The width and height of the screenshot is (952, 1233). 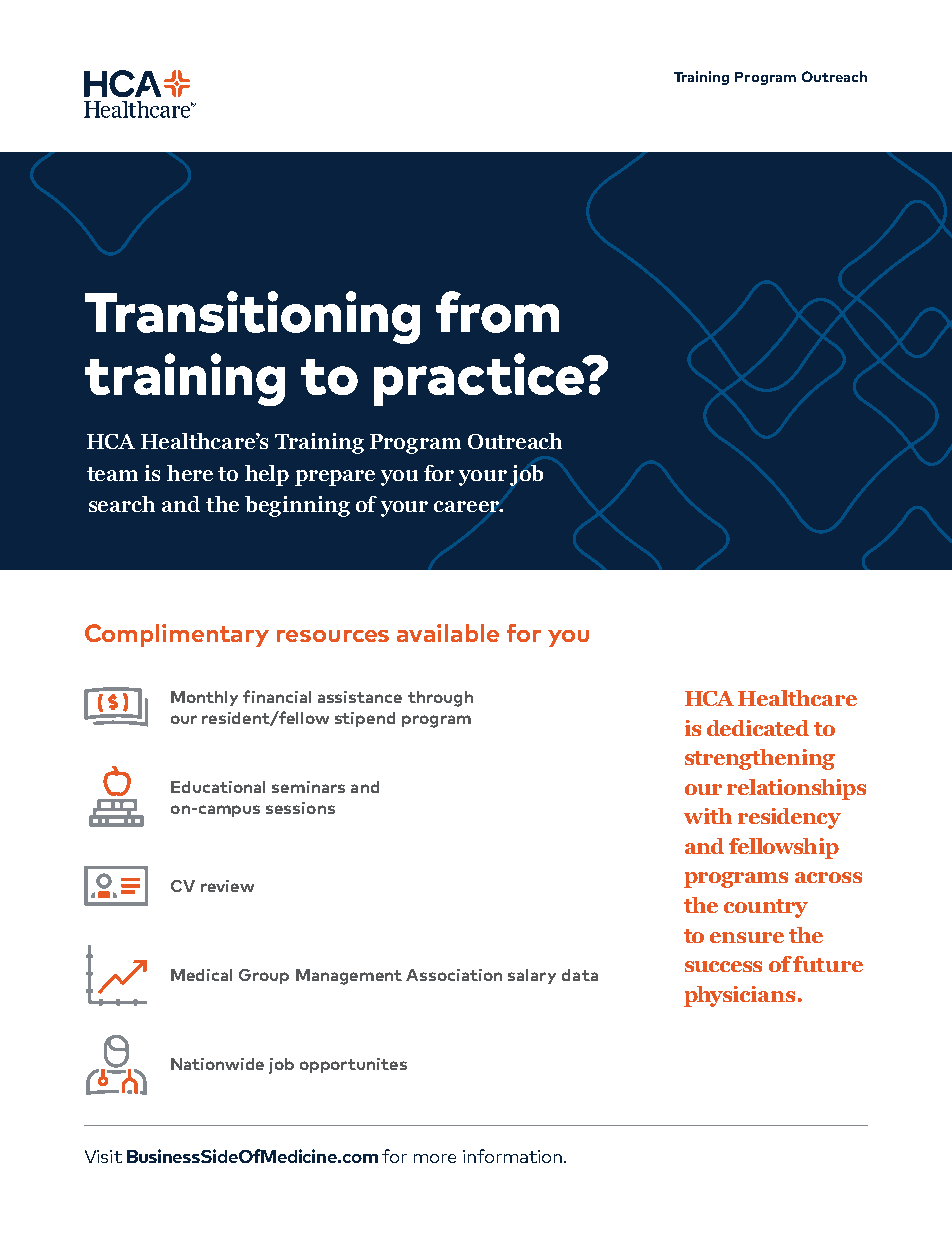 What do you see at coordinates (448, 633) in the screenshot?
I see `available` at bounding box center [448, 633].
